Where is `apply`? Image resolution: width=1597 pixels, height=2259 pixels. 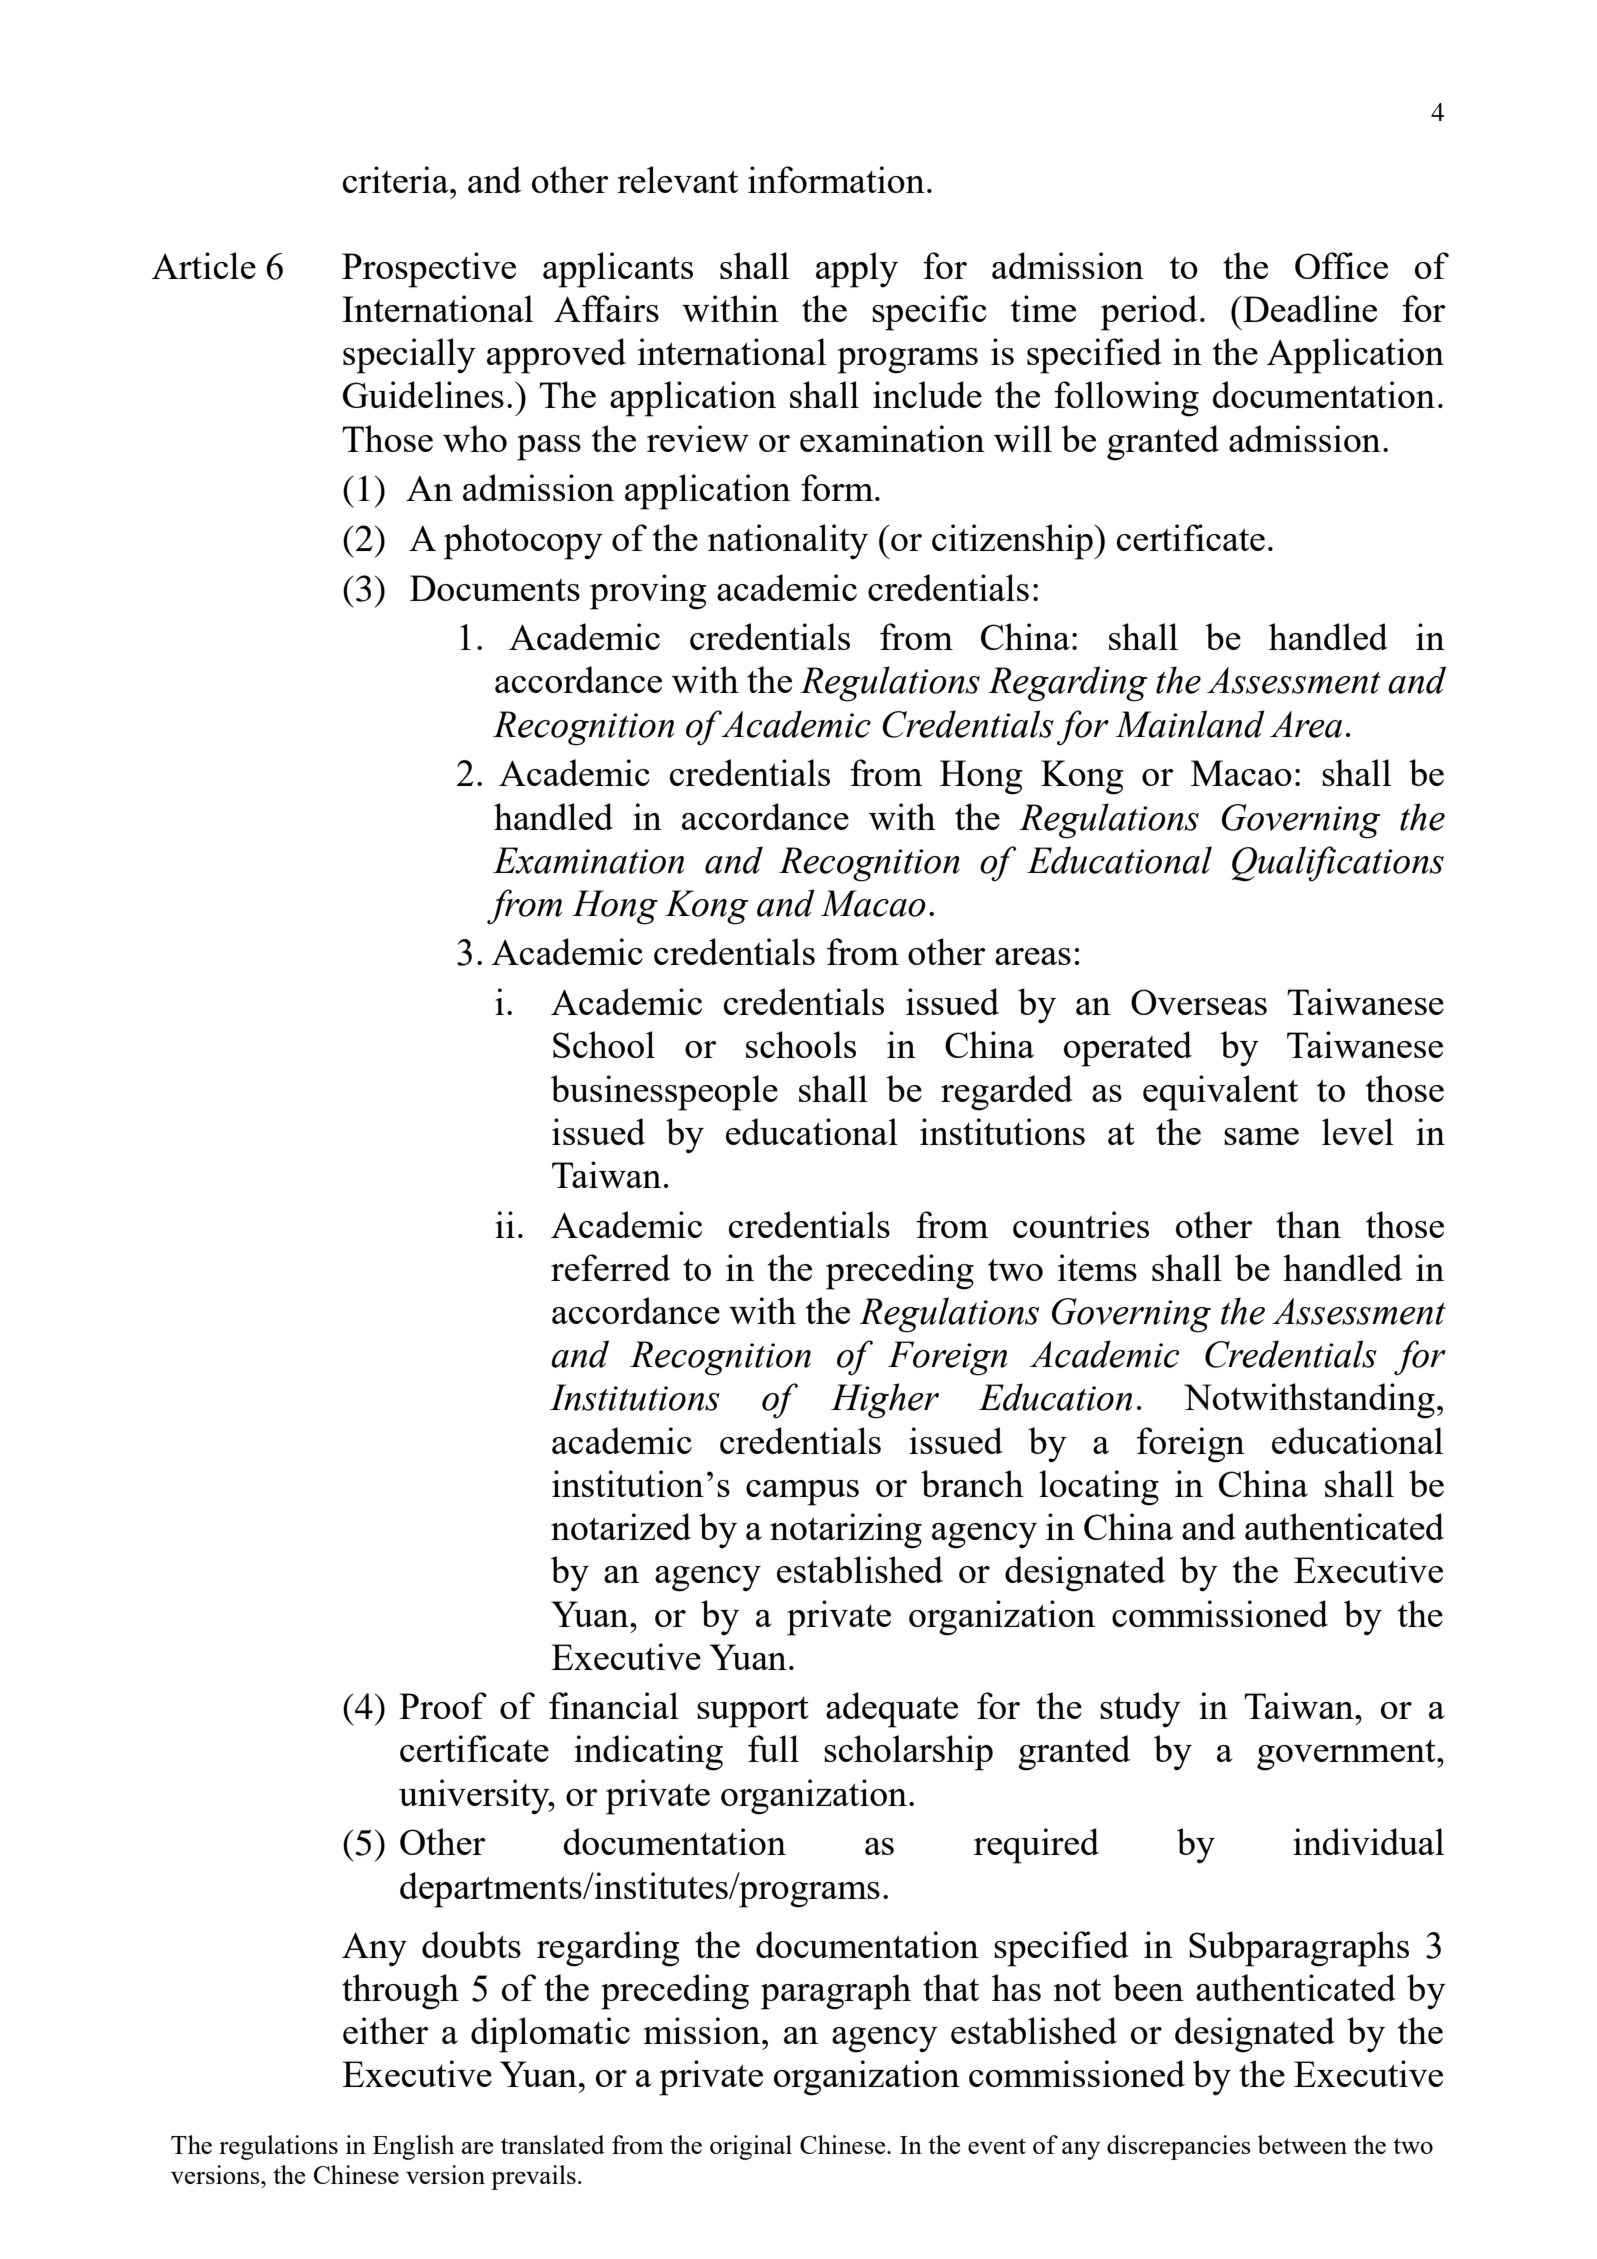 apply is located at coordinates (857, 270).
